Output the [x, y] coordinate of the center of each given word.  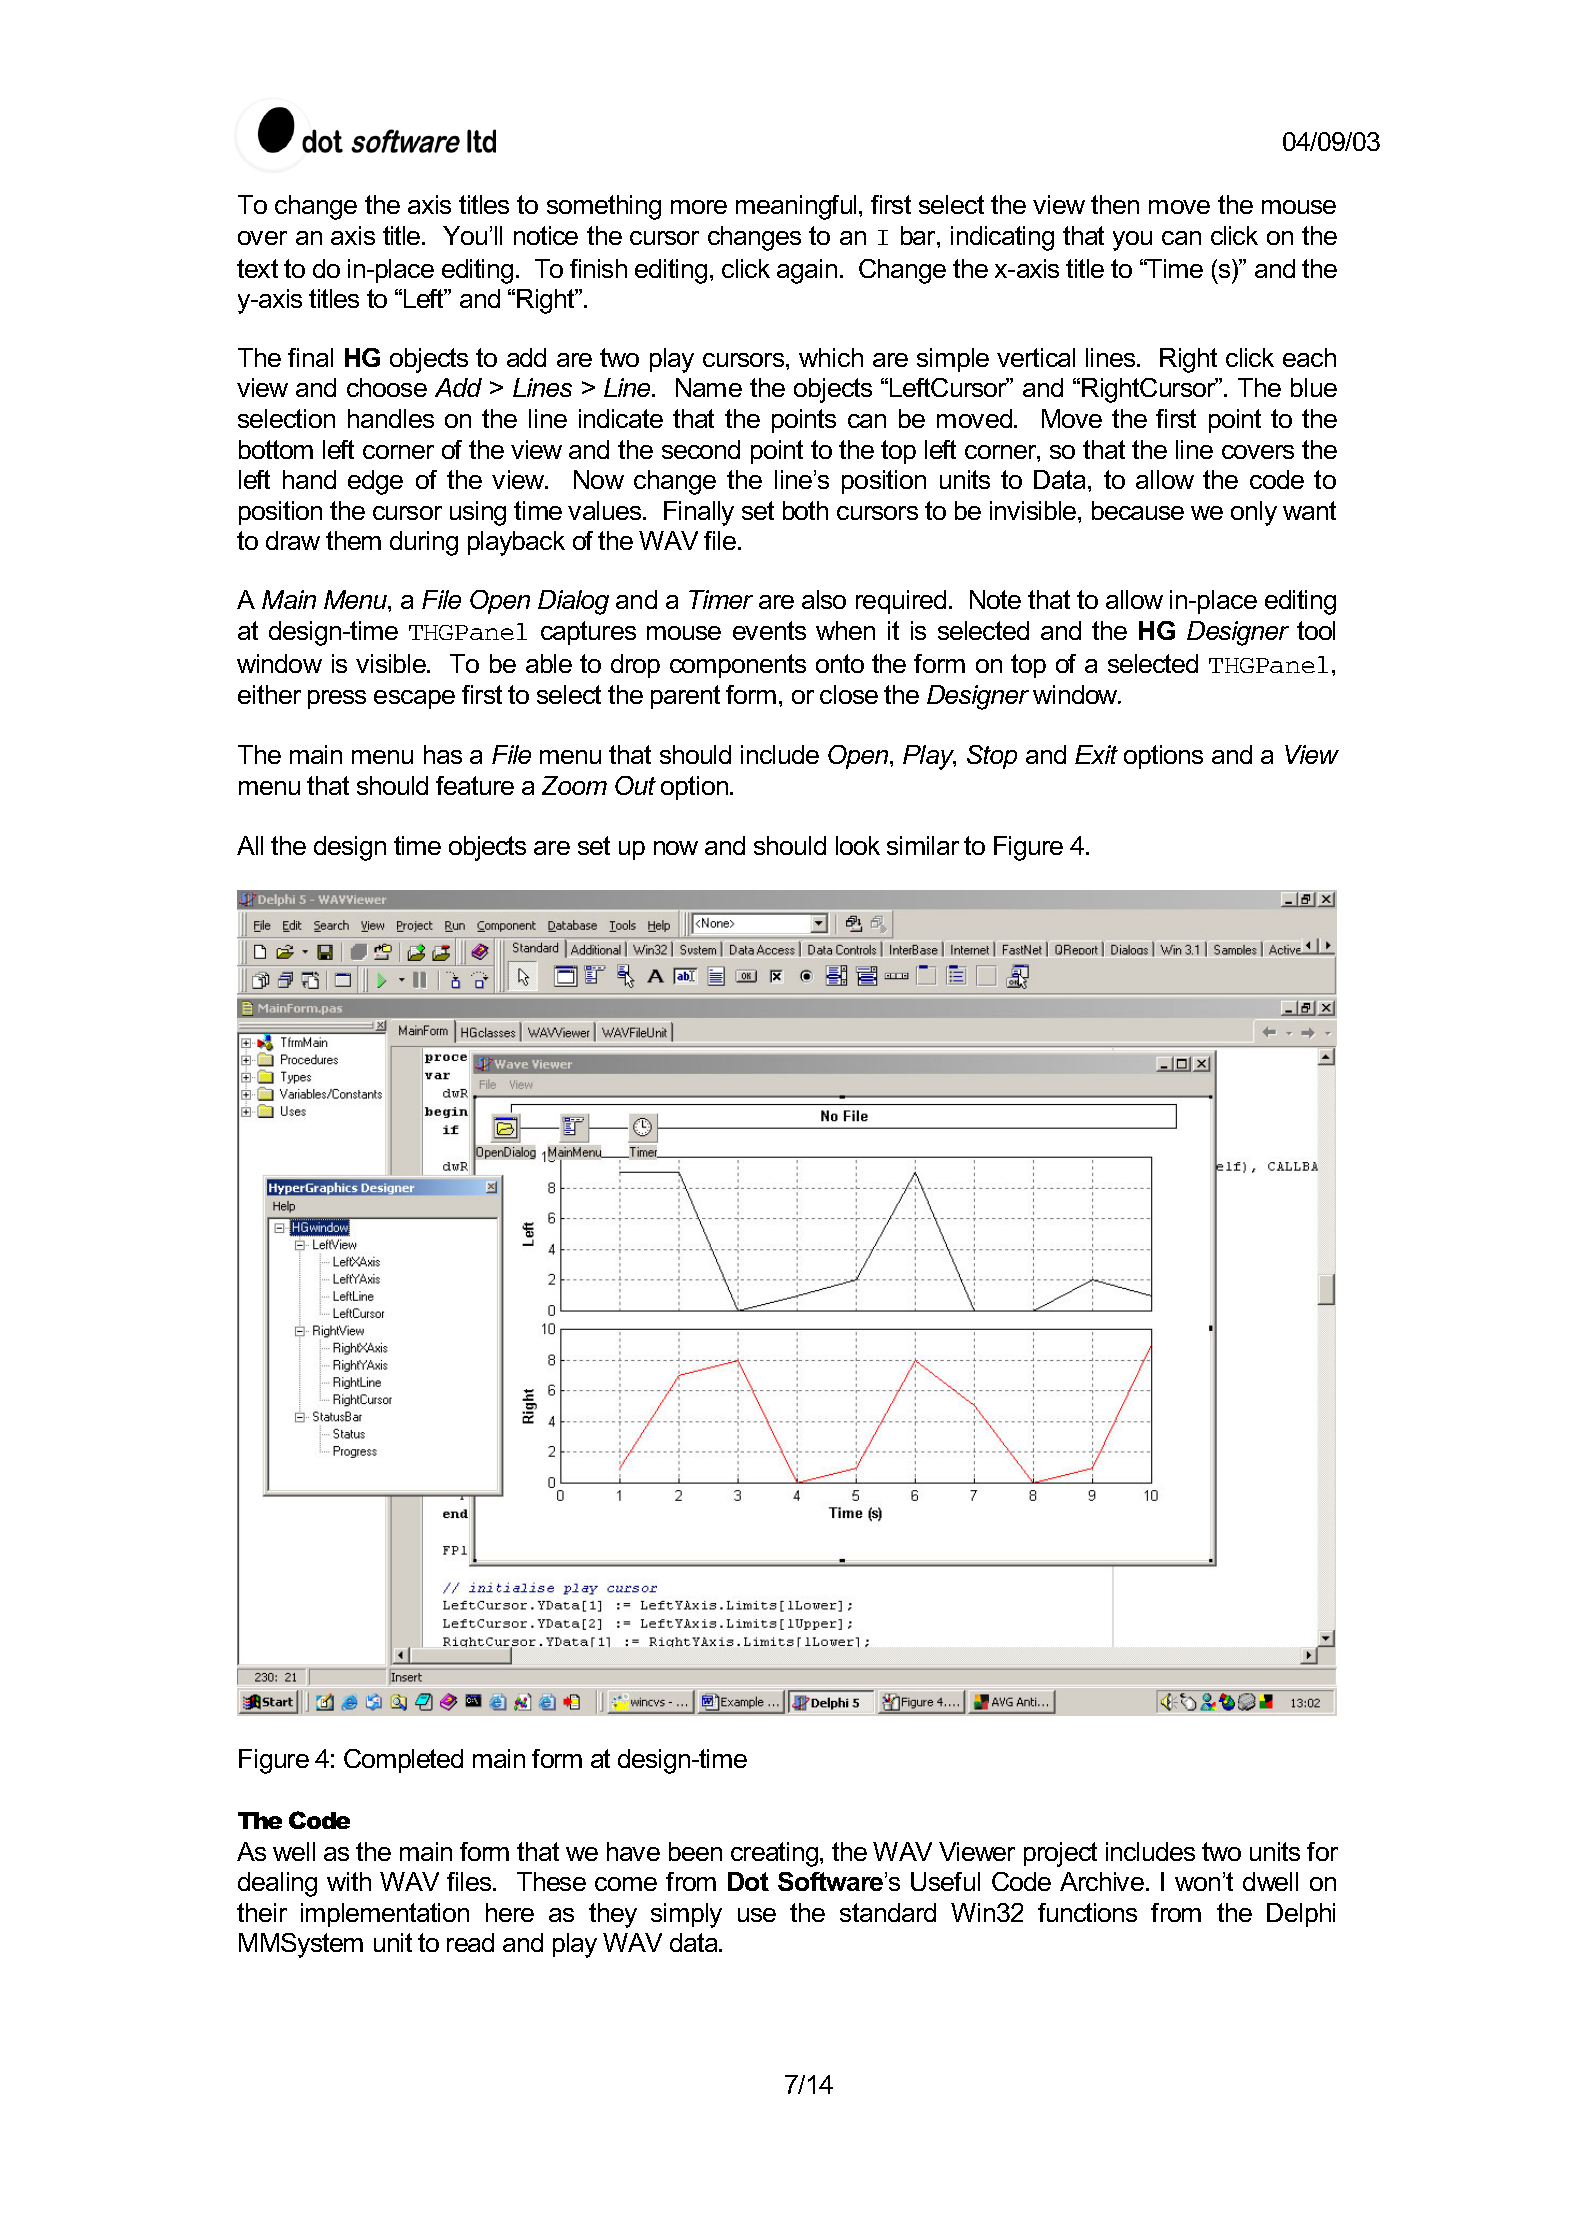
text [257, 268]
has [443, 754]
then [1115, 204]
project [1060, 1854]
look [858, 845]
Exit [1096, 754]
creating [776, 1854]
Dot [748, 1881]
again [807, 271]
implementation [385, 1915]
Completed [403, 1761]
